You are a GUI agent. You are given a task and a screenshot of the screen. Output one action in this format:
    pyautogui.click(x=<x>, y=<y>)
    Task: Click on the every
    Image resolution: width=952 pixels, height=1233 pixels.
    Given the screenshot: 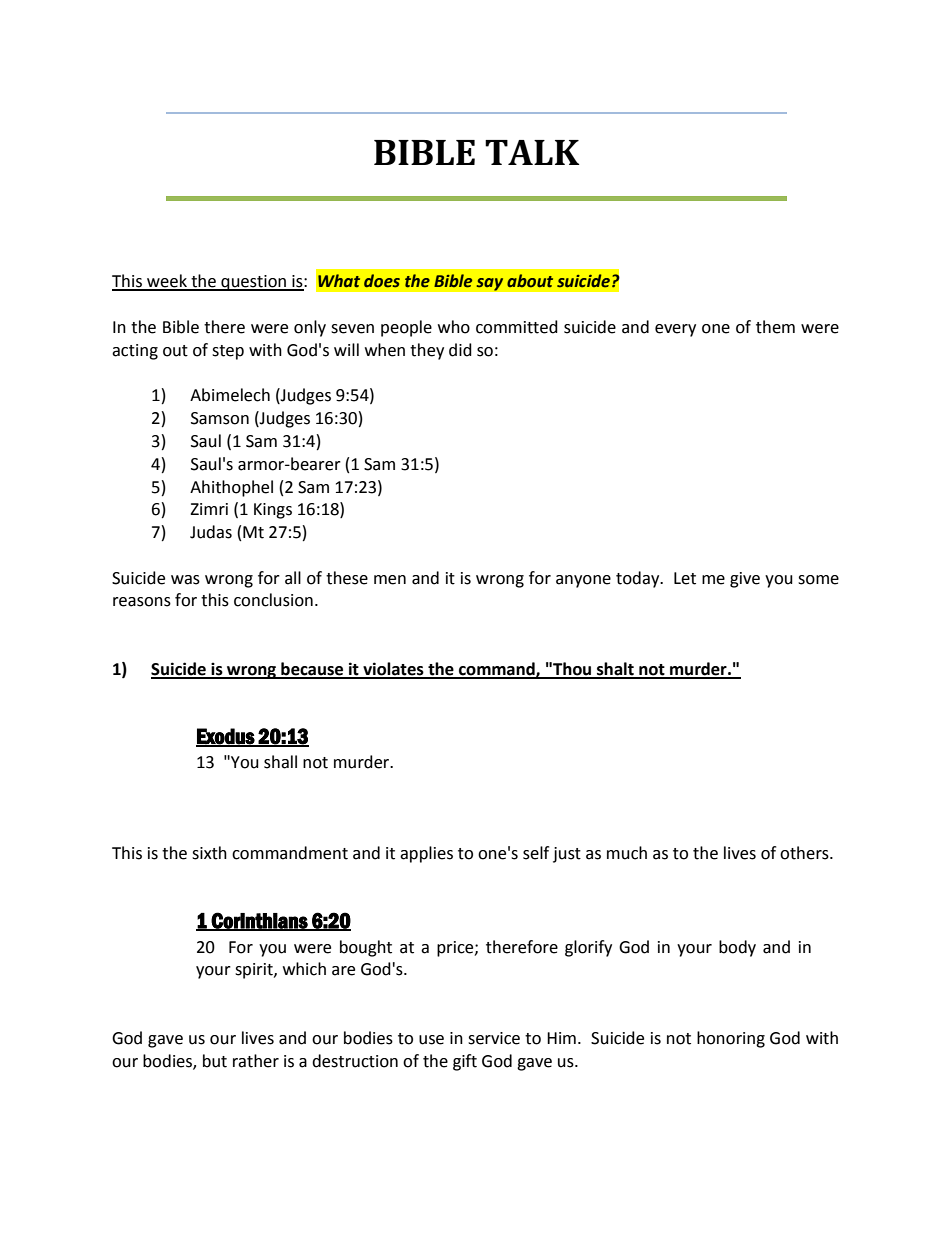 What is the action you would take?
    pyautogui.click(x=675, y=330)
